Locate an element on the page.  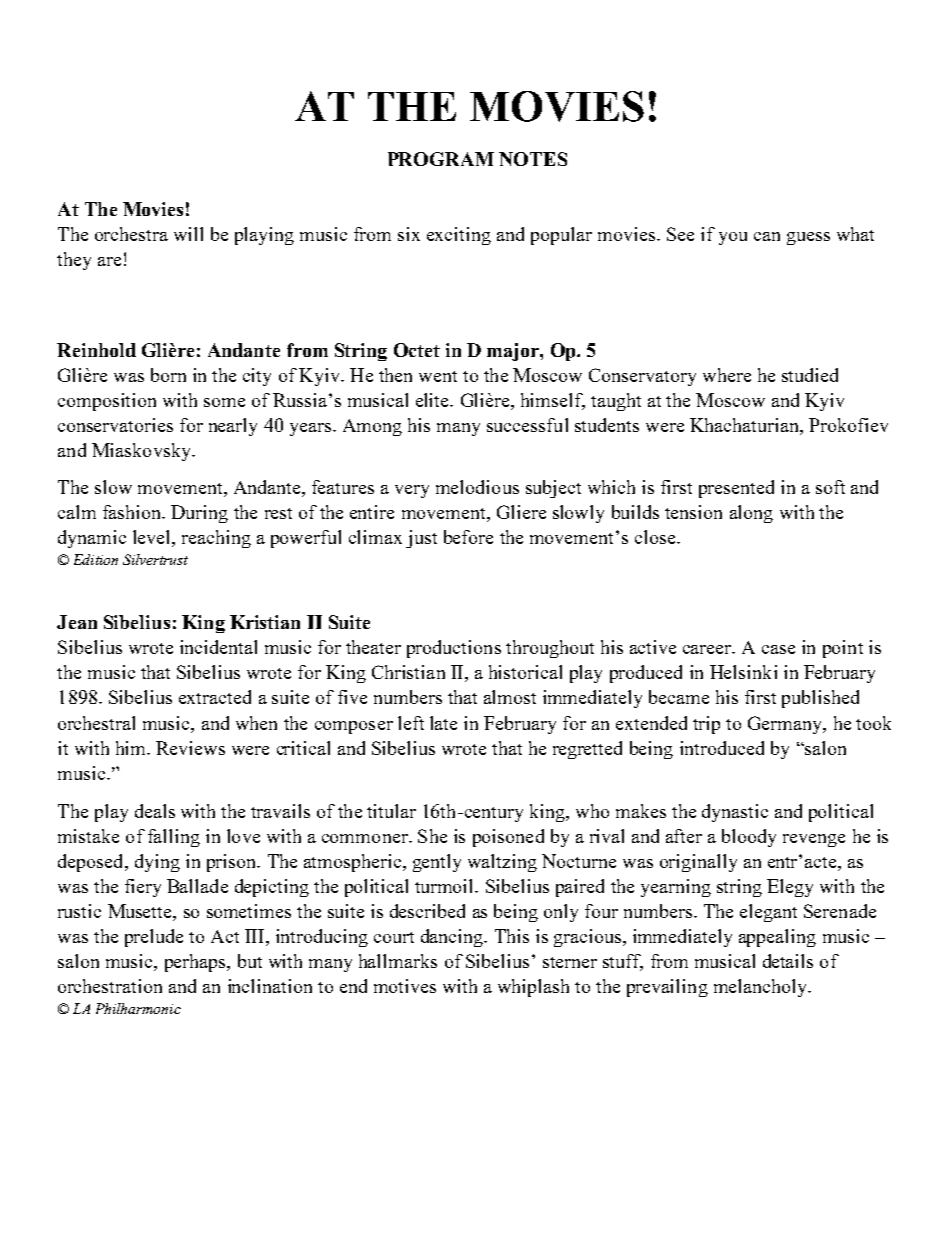
incidental is located at coordinates (218, 647).
